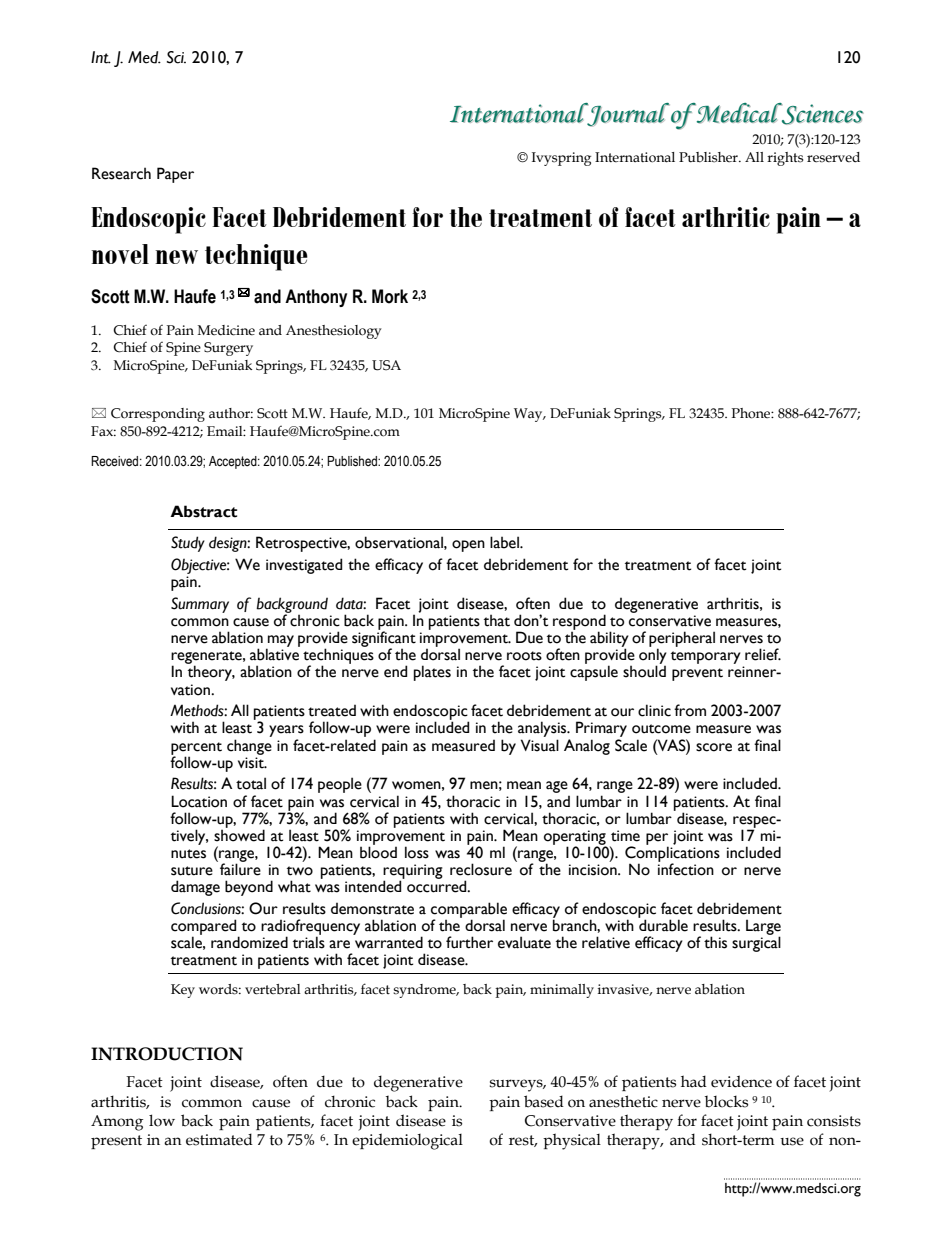 This screenshot has height=1233, width=952. I want to click on open, so click(468, 546).
